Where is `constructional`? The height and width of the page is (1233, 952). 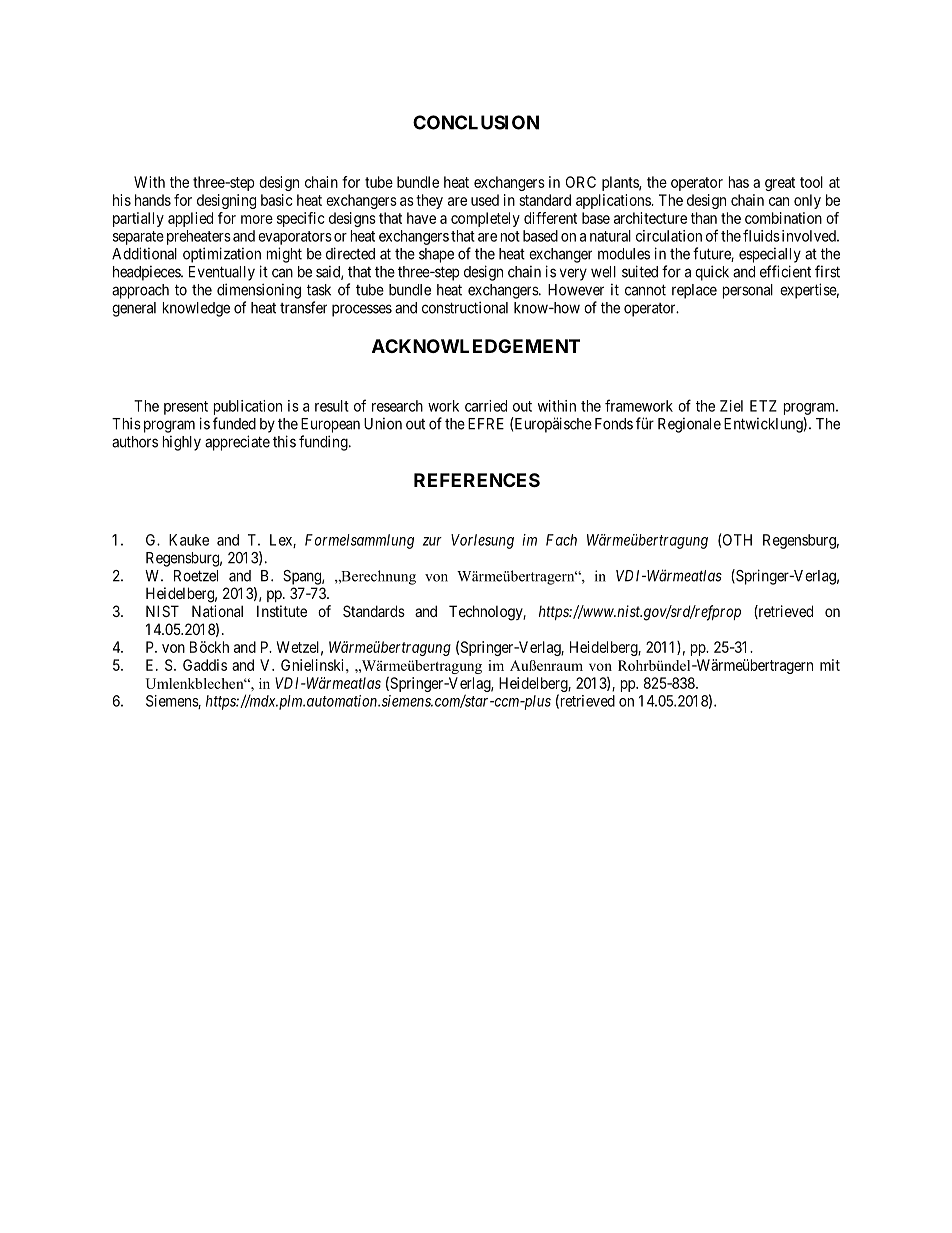
constructional is located at coordinates (465, 307).
